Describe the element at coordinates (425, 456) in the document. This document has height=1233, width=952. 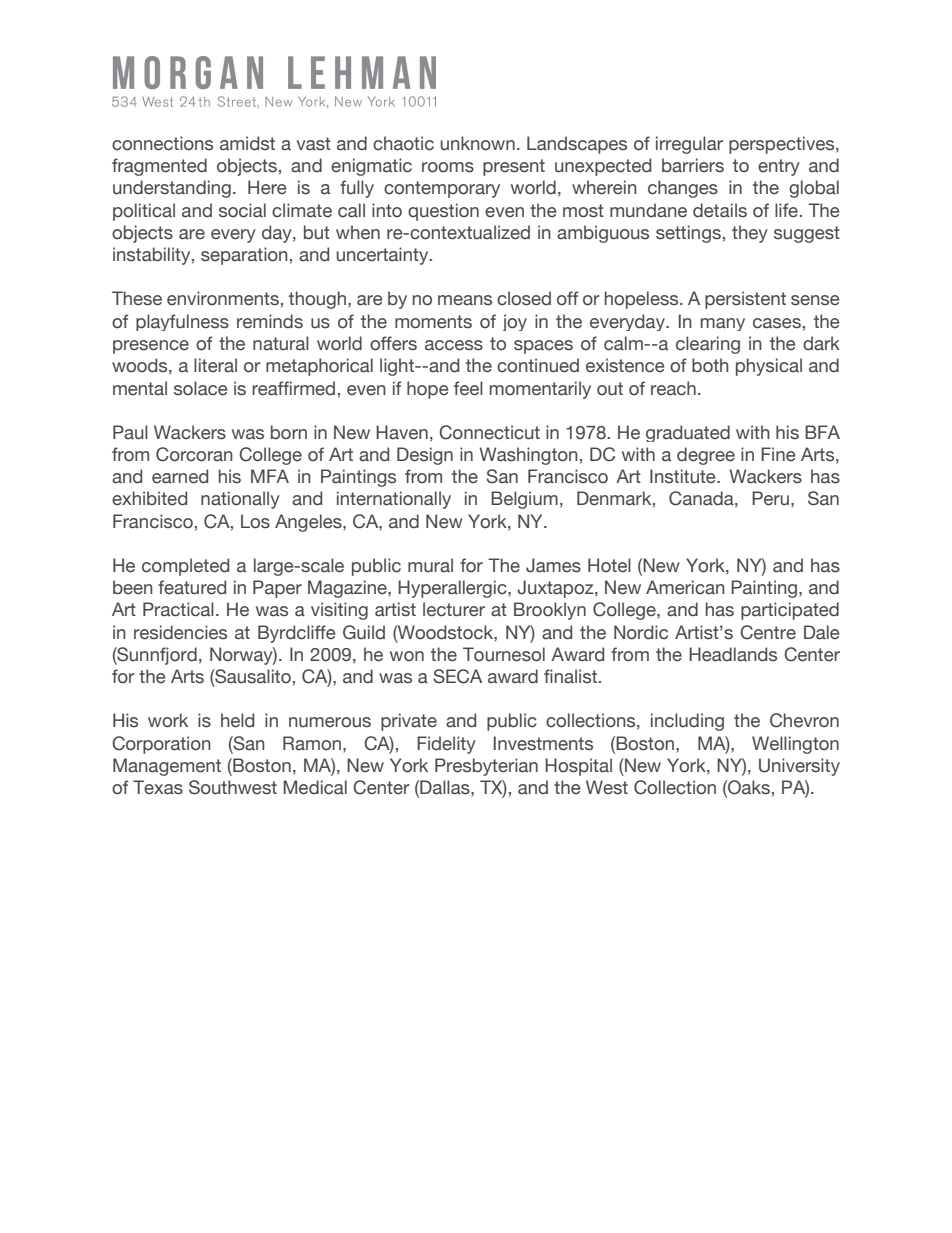
I see `Design` at that location.
